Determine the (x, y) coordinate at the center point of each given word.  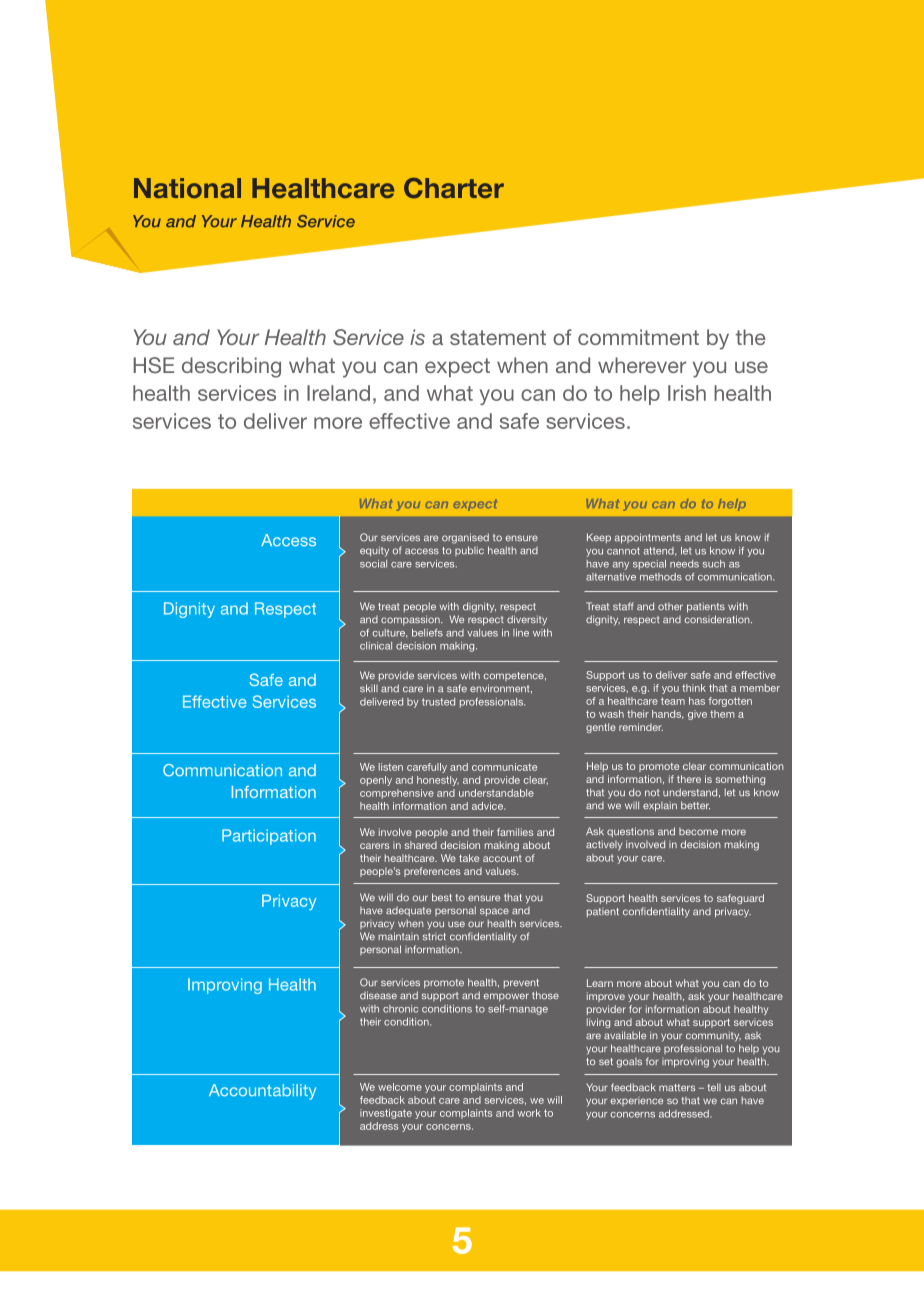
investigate (386, 1114)
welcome (400, 1087)
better (695, 805)
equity (374, 551)
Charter (454, 188)
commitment (638, 337)
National (187, 188)
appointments (648, 538)
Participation (269, 837)
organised (465, 538)
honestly (438, 781)
